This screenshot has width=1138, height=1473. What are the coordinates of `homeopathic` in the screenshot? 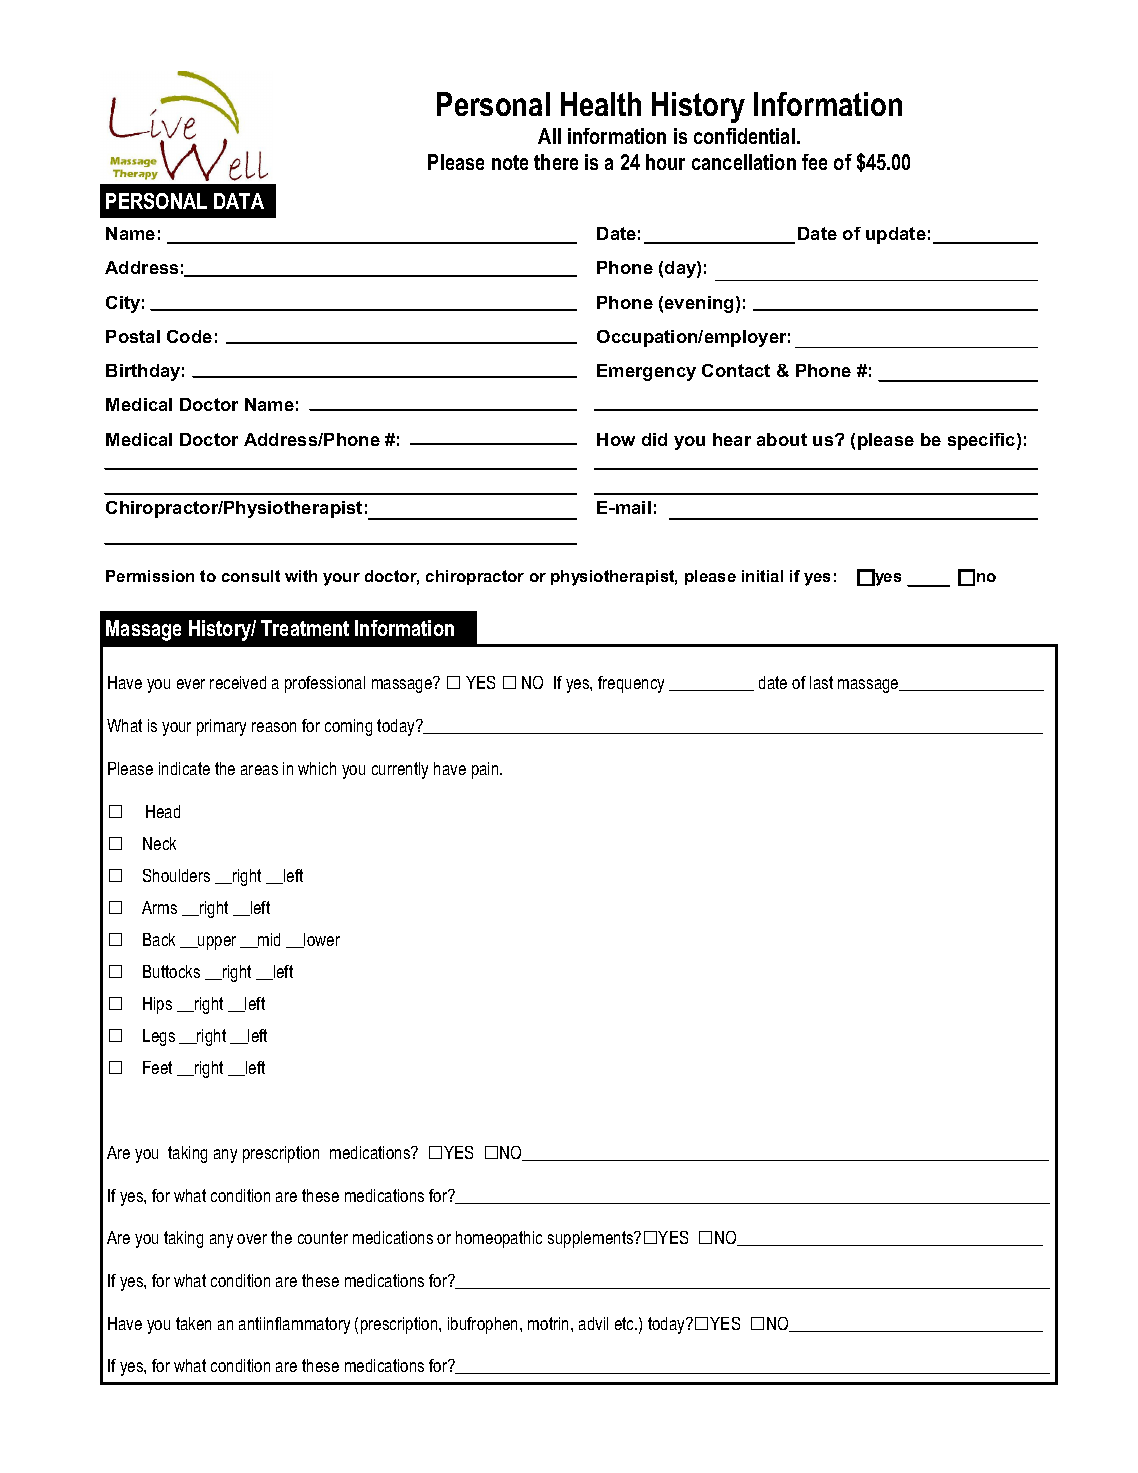 It's located at (499, 1239).
